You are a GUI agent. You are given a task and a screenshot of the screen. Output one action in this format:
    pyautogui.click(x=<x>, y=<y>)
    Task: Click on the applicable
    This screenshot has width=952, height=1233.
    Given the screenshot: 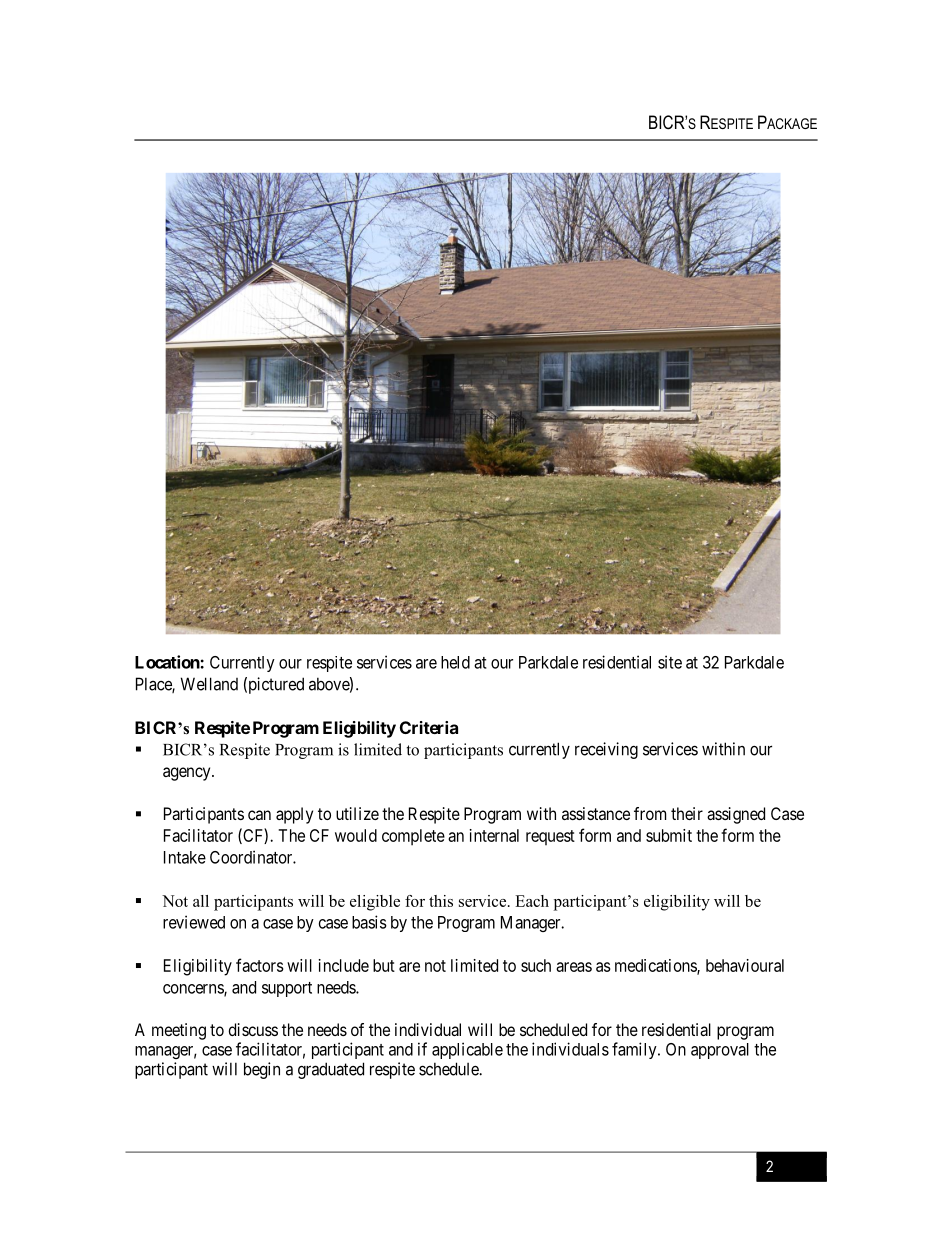 What is the action you would take?
    pyautogui.click(x=467, y=1050)
